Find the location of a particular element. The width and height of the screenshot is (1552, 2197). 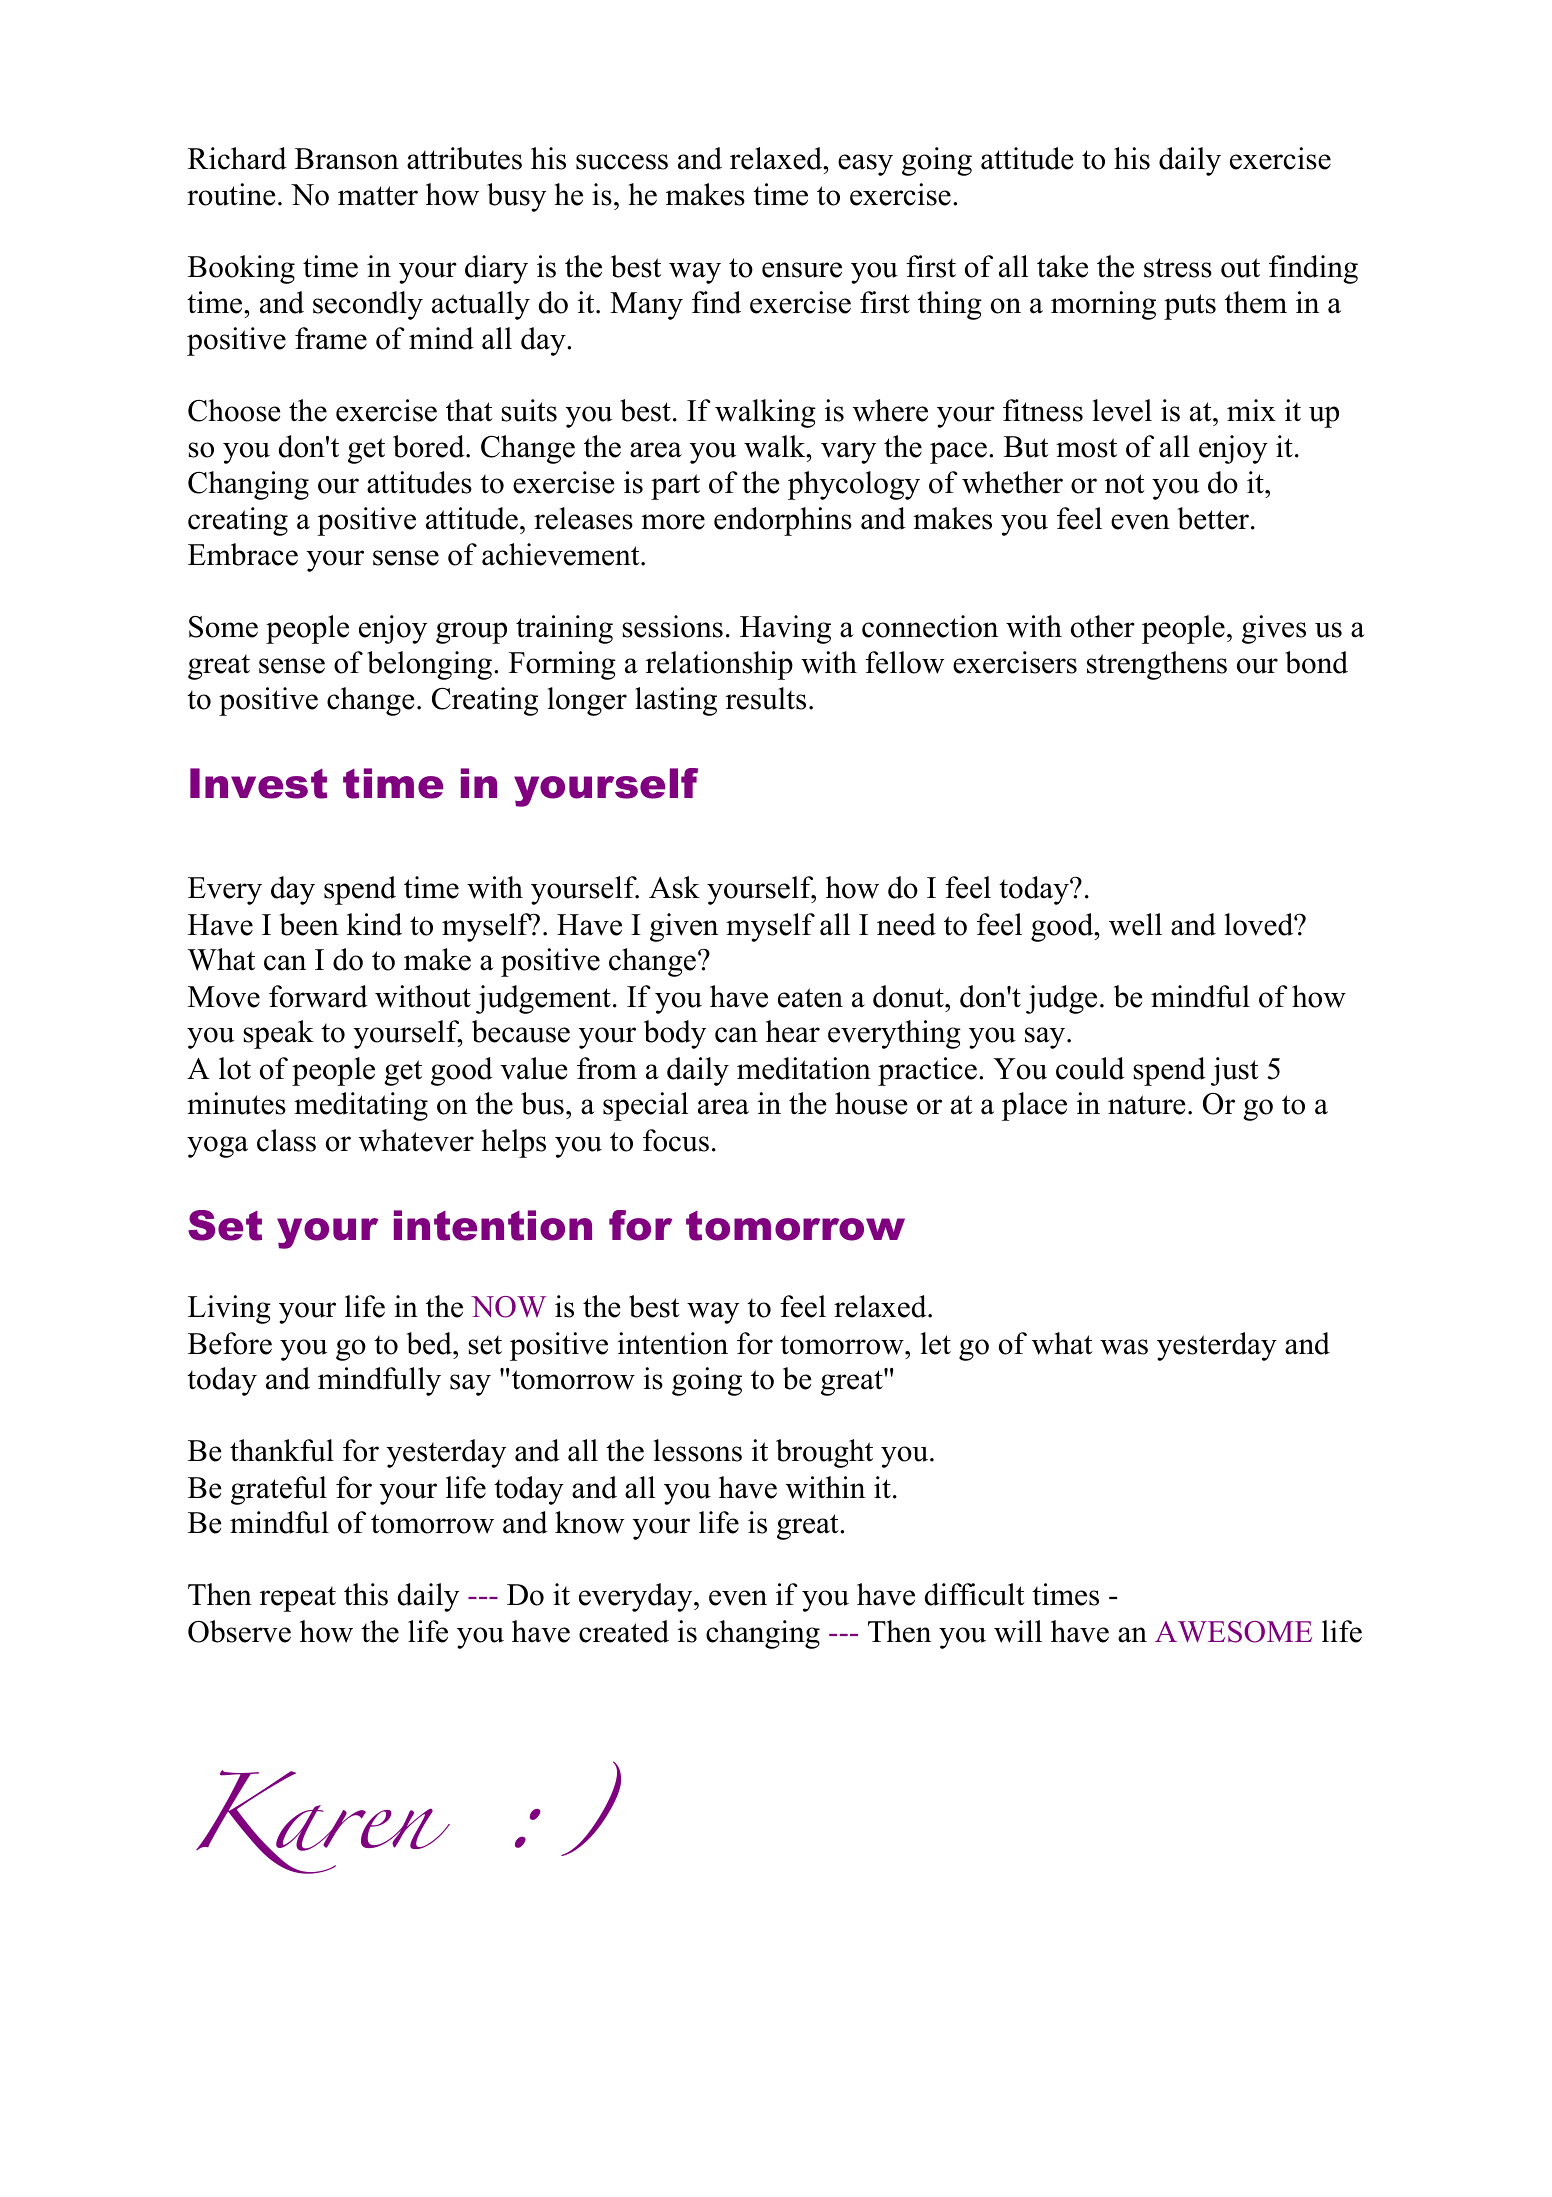

well is located at coordinates (1135, 924).
